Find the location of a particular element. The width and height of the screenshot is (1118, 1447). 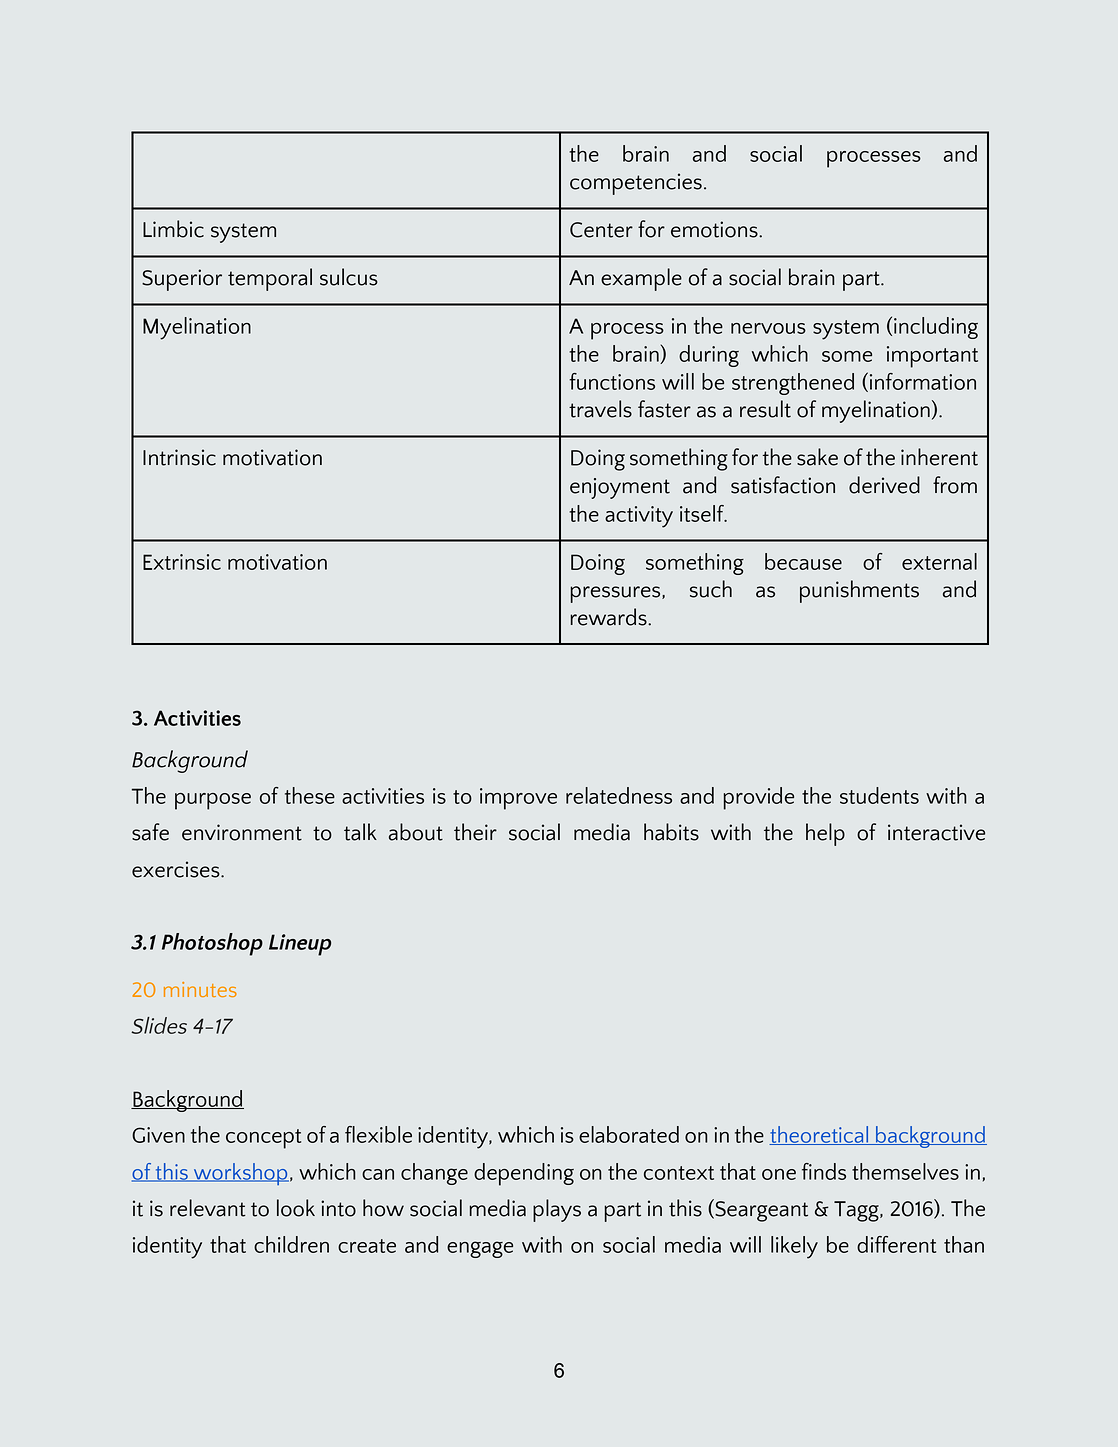

Extrinsic is located at coordinates (182, 562).
